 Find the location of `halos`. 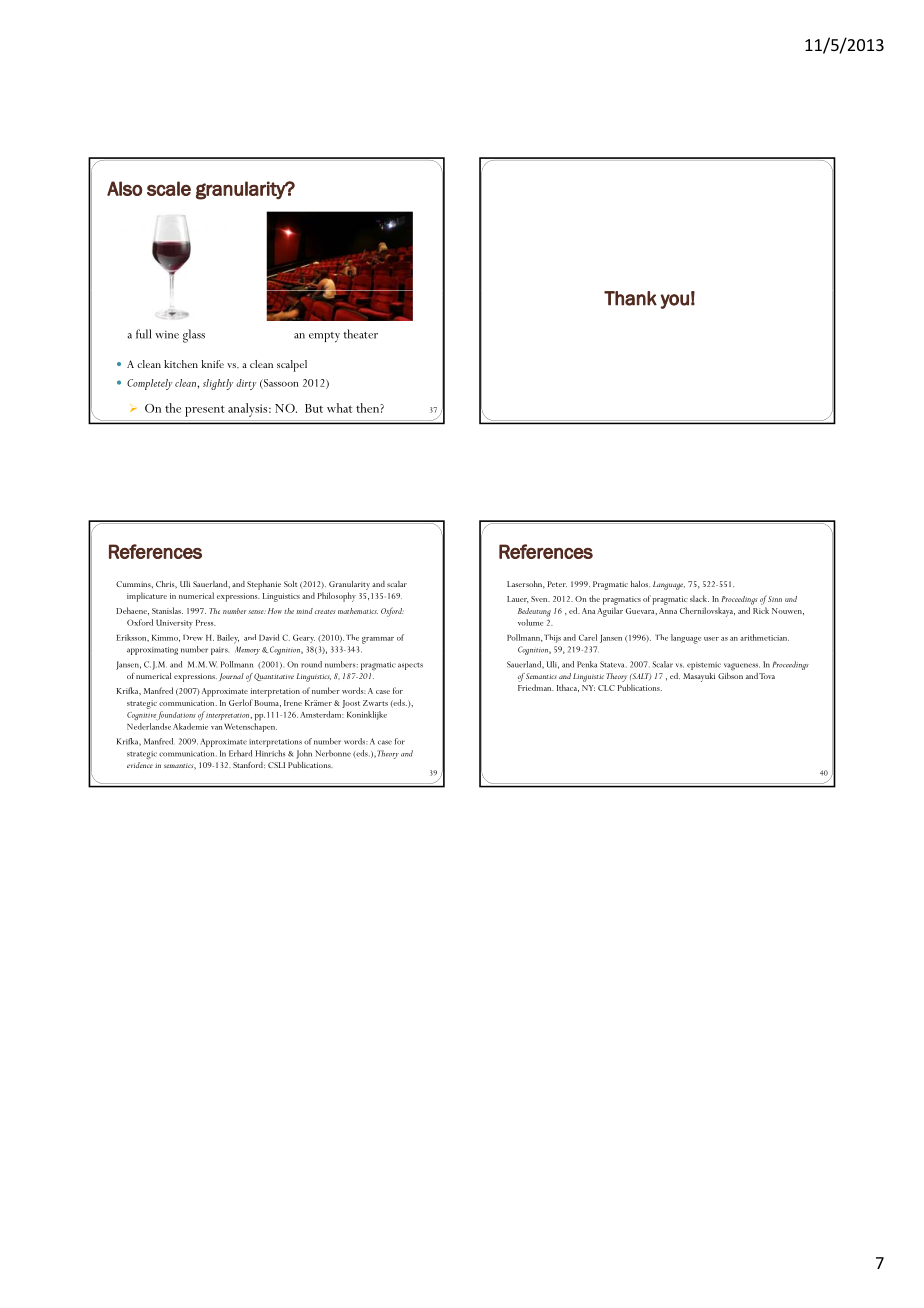

halos is located at coordinates (640, 584).
